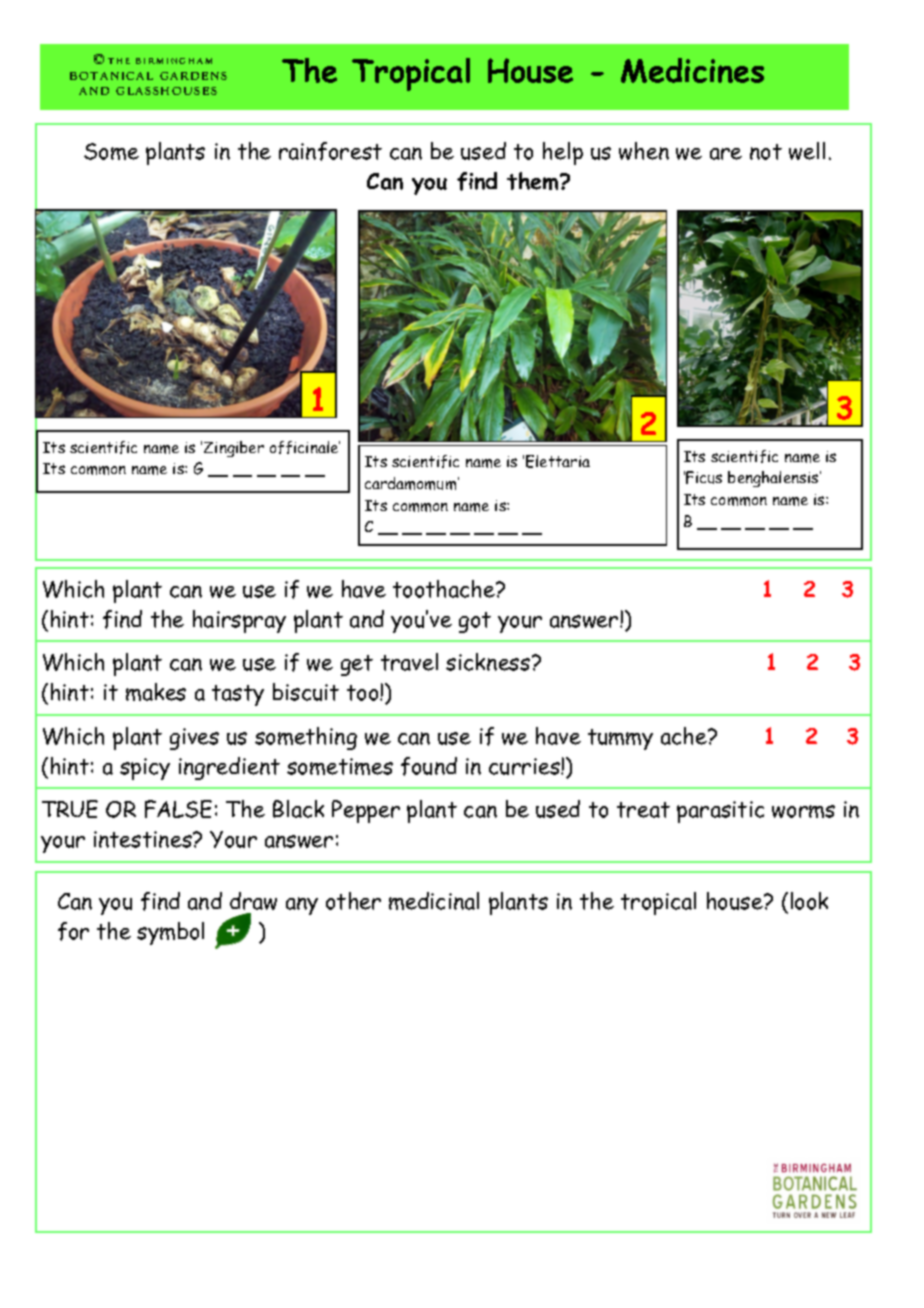 The width and height of the image is (924, 1308). What do you see at coordinates (692, 70) in the image?
I see `Medicines` at bounding box center [692, 70].
